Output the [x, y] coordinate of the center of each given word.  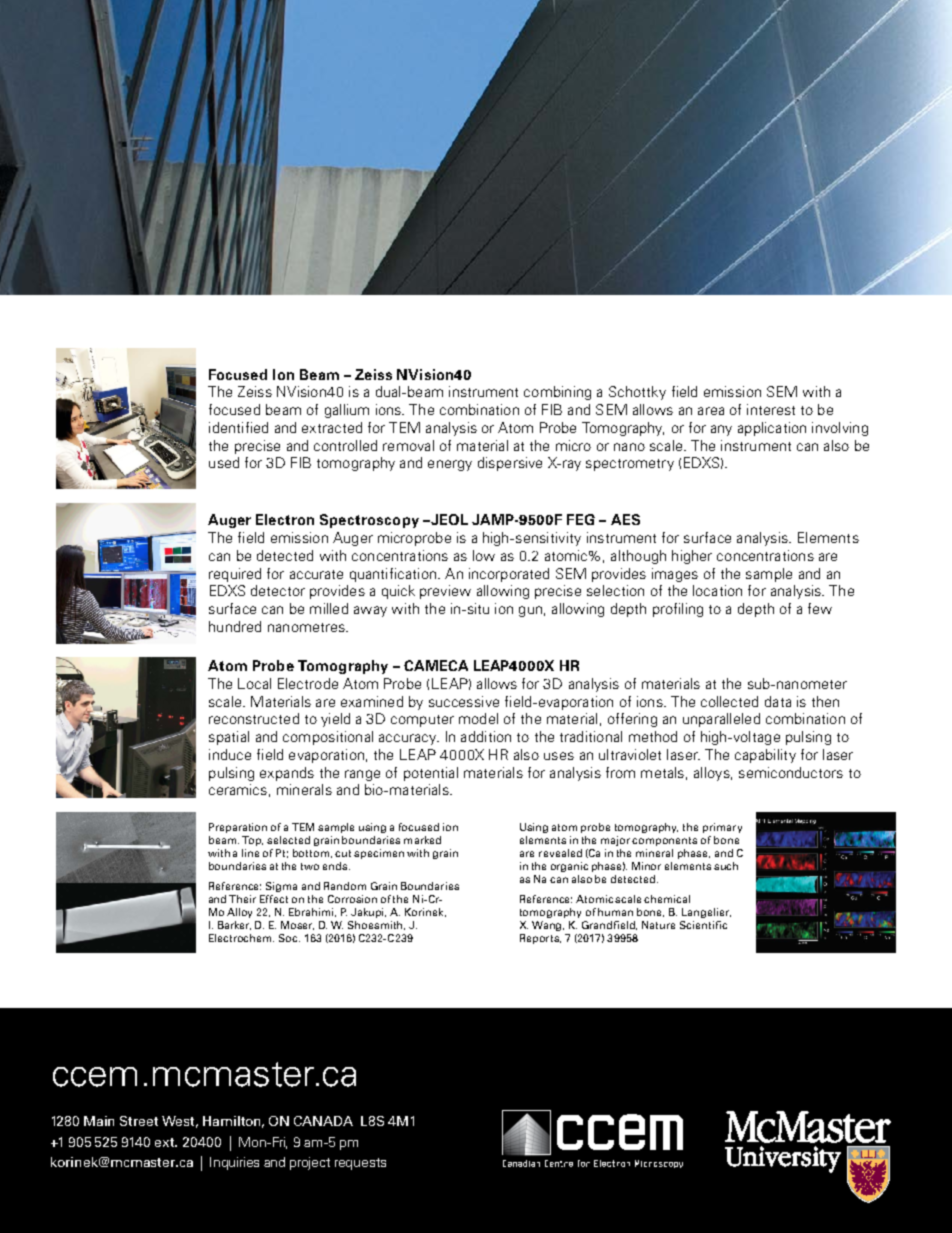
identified [238, 427]
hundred [235, 626]
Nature [658, 925]
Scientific [703, 925]
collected [729, 701]
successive [464, 701]
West [180, 1122]
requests [360, 1164]
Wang [548, 926]
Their [242, 899]
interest [771, 409]
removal [408, 445]
